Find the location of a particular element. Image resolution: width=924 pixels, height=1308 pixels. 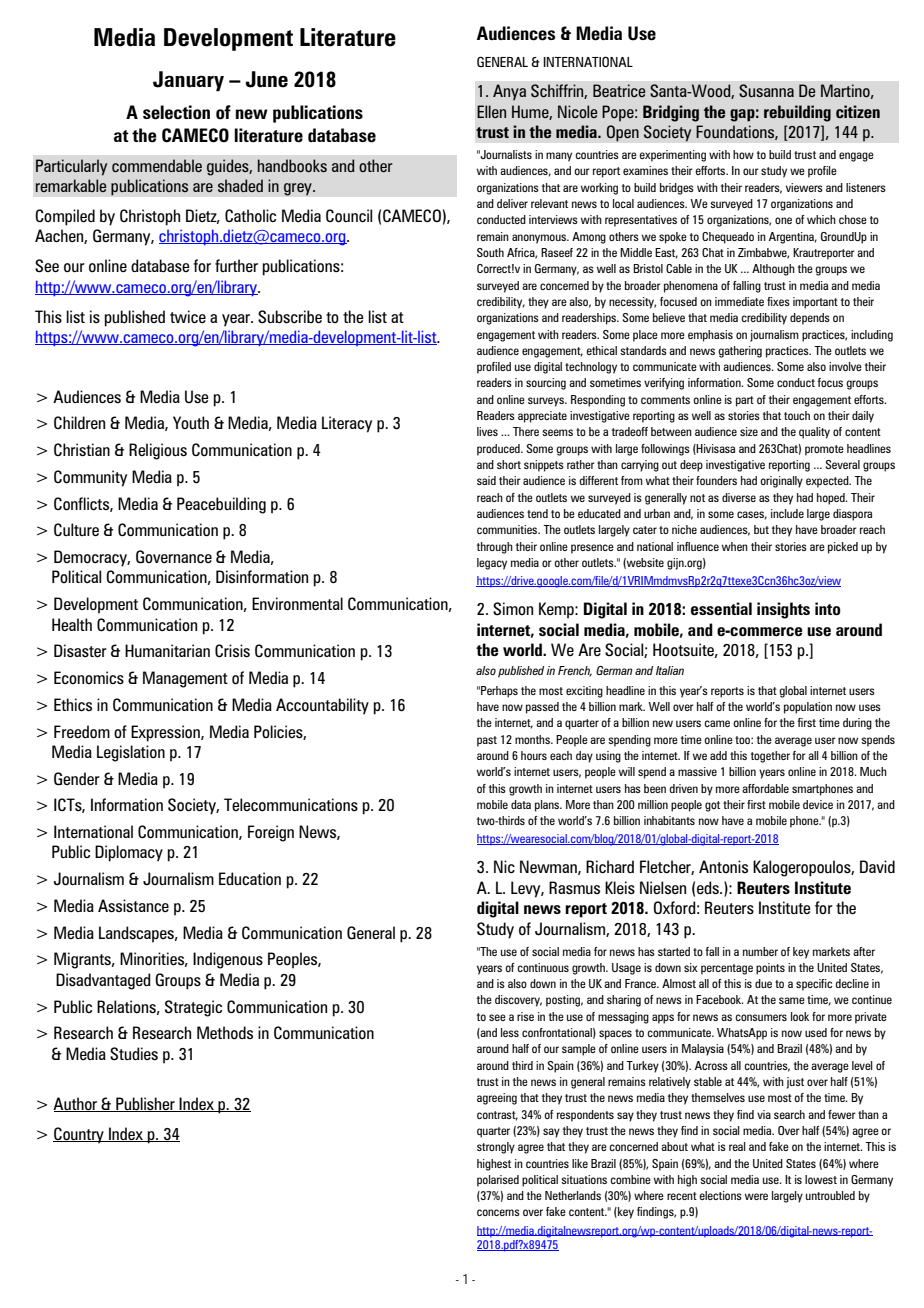

continuous is located at coordinates (543, 967).
